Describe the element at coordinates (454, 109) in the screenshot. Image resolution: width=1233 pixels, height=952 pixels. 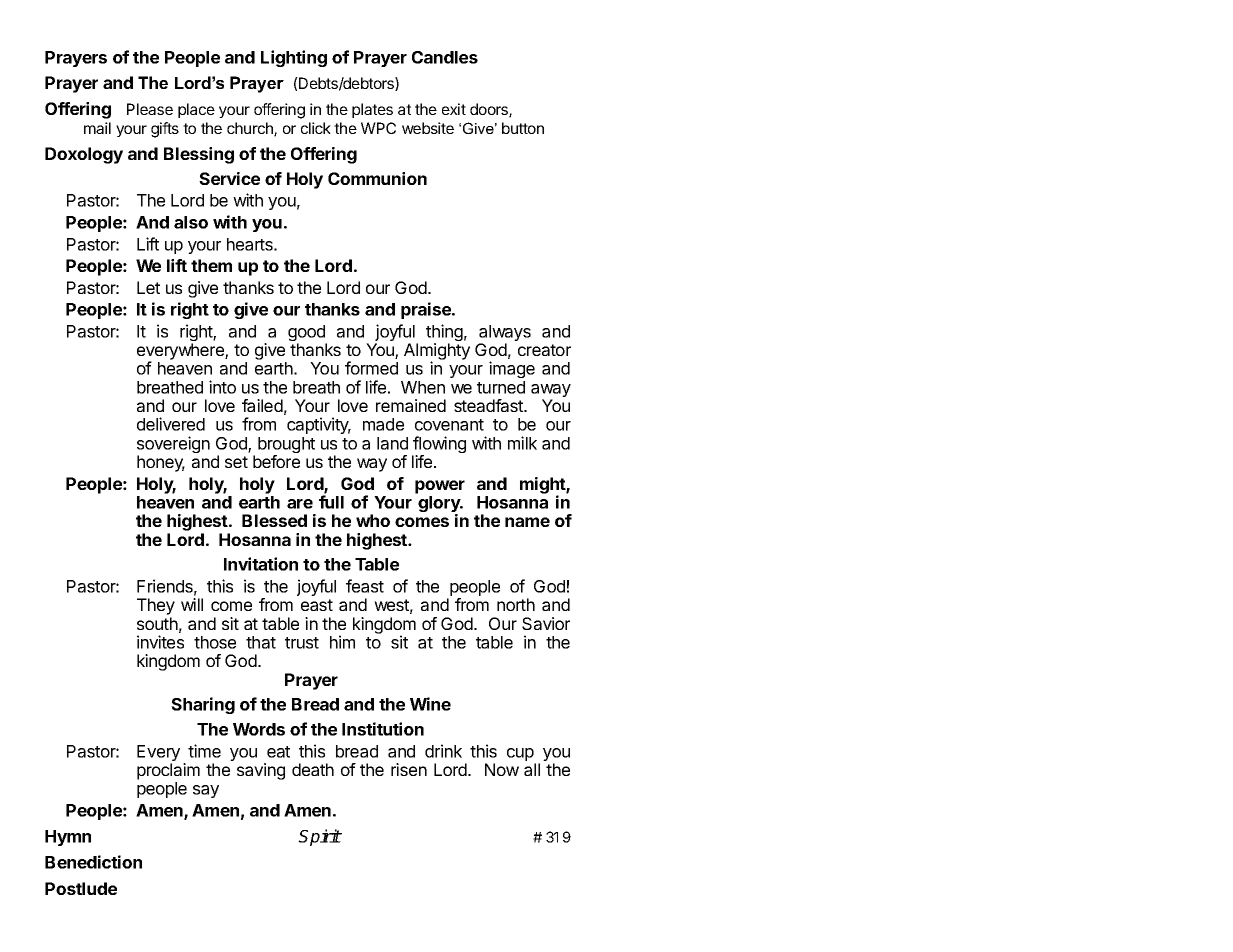
I see `exit` at that location.
